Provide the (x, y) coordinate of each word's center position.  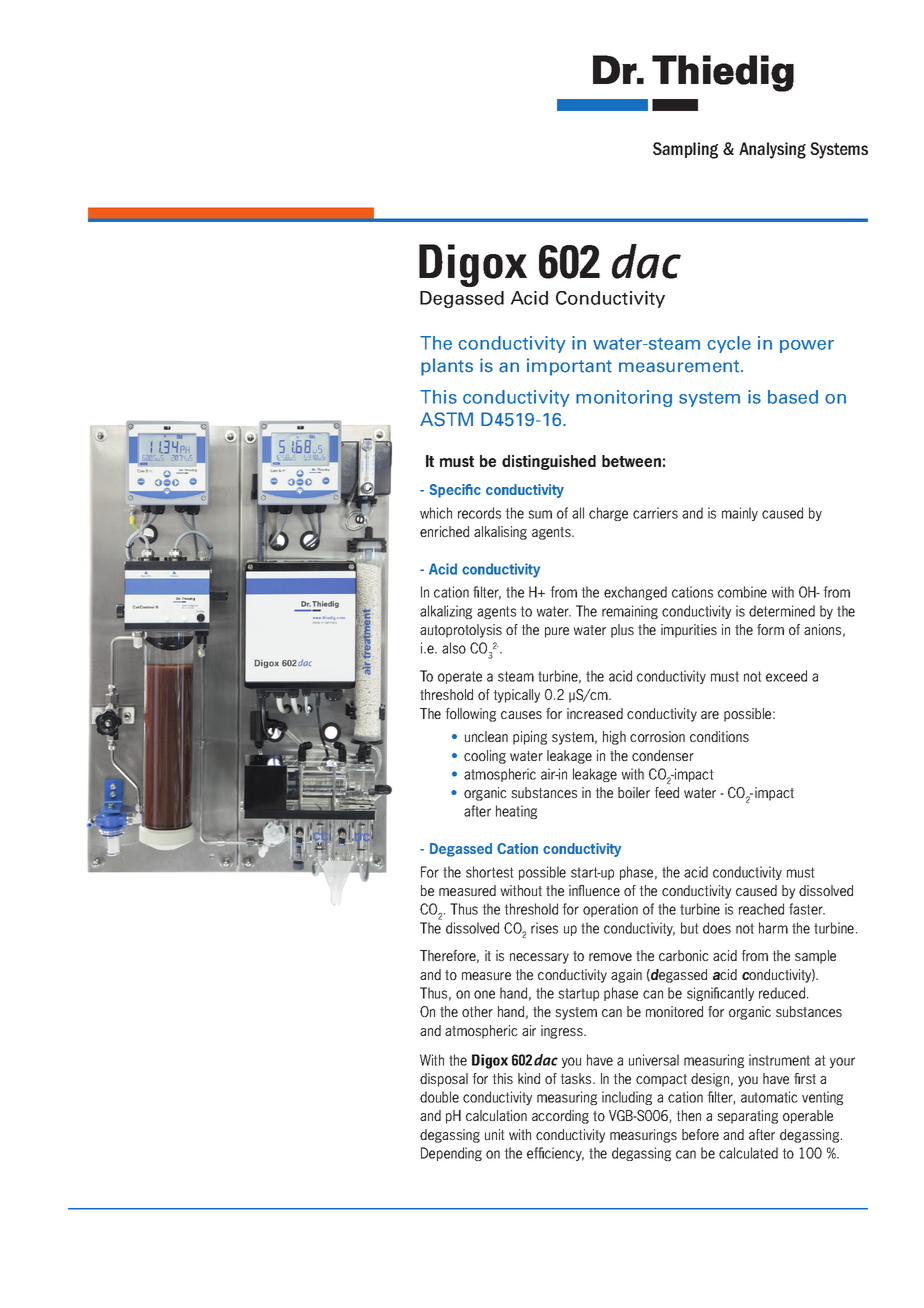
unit (495, 1134)
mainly (740, 514)
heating (516, 812)
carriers (655, 513)
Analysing (772, 150)
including (627, 1098)
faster (807, 909)
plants (447, 367)
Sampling (685, 150)
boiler (634, 792)
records (479, 513)
